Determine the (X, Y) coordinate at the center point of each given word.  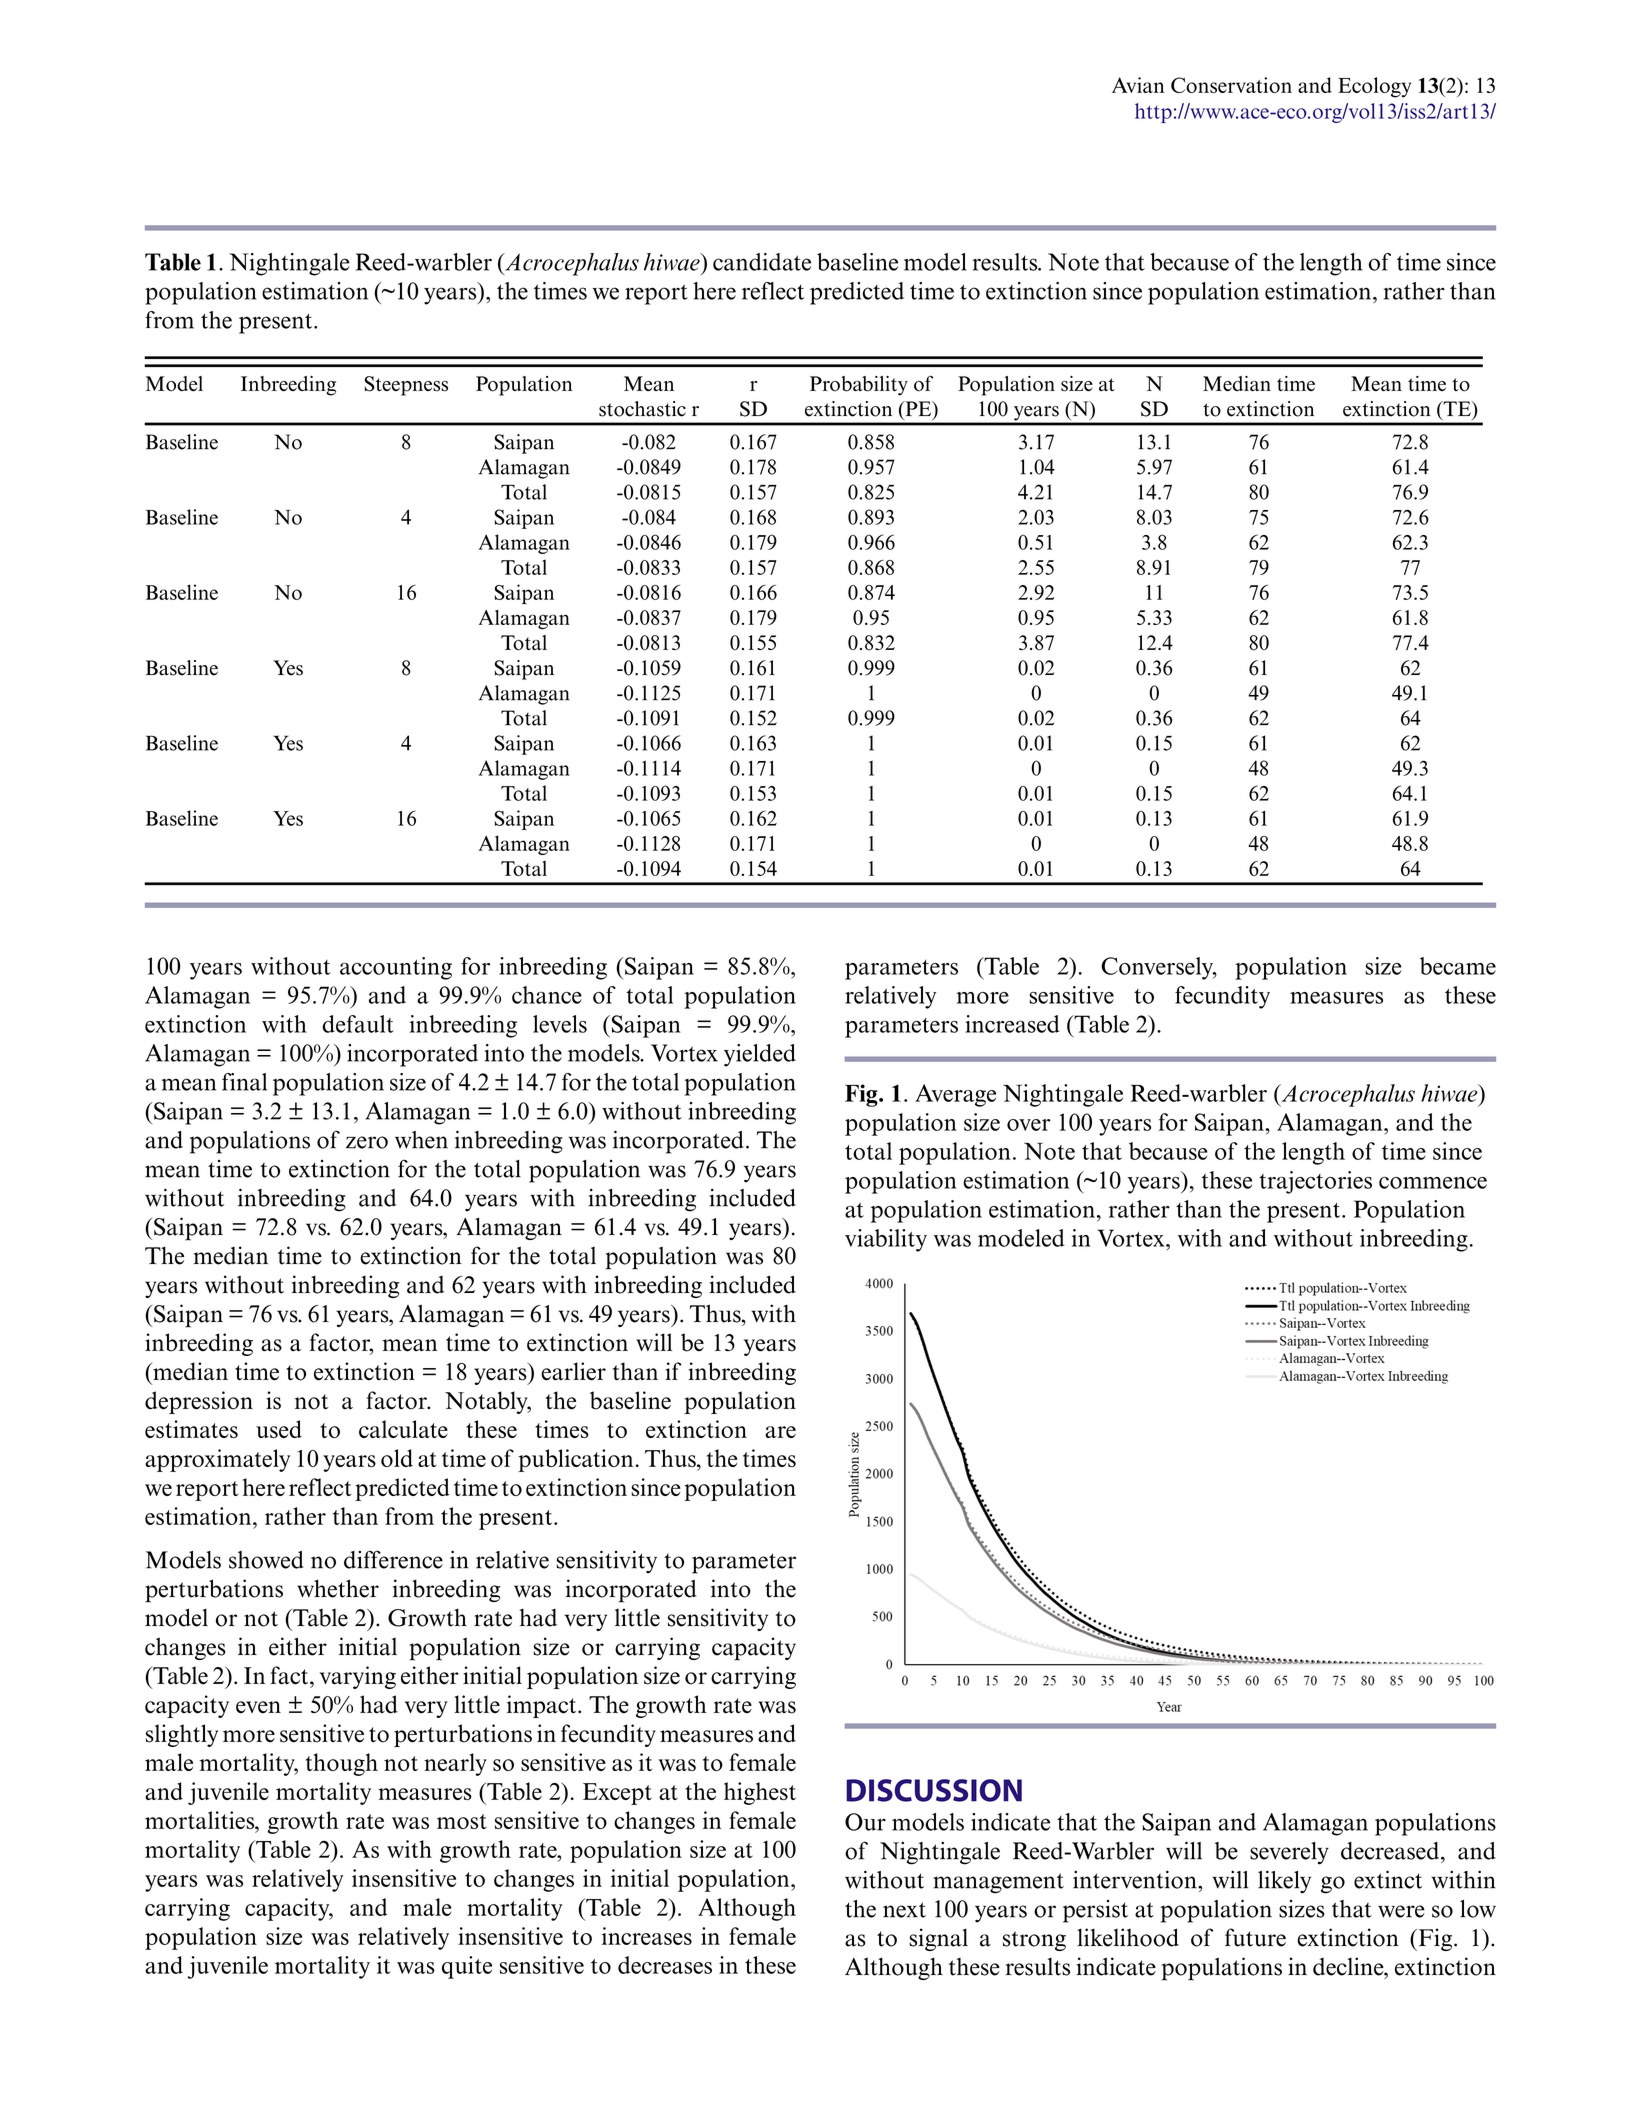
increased (1012, 1024)
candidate (762, 262)
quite (467, 1967)
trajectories (1315, 1182)
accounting (396, 968)
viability (886, 1240)
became (1458, 966)
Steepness (406, 386)
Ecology (1374, 87)
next (904, 1910)
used (279, 1429)
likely (1284, 1882)
